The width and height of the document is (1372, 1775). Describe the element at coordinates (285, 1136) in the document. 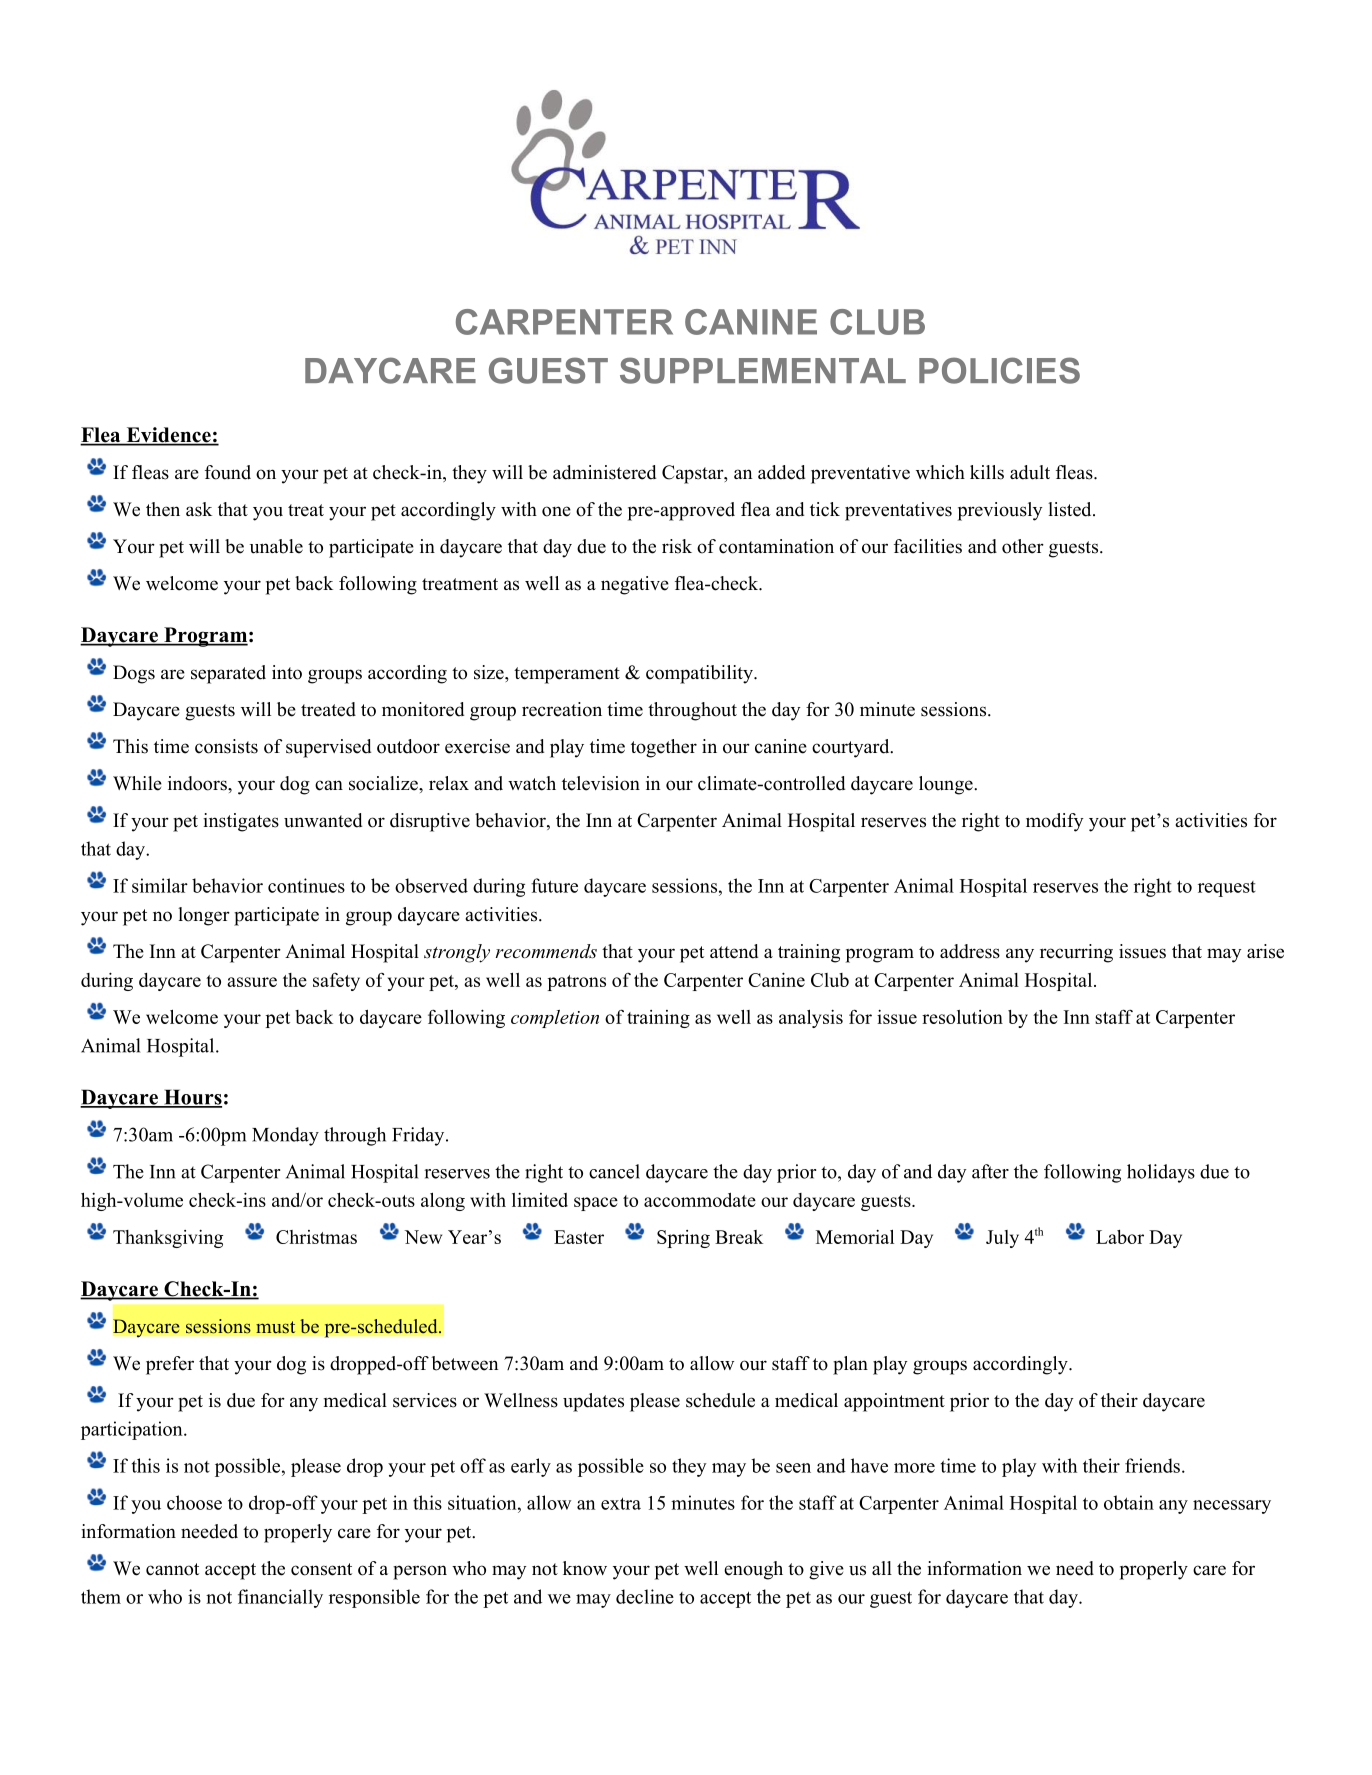

I see `Monday` at that location.
